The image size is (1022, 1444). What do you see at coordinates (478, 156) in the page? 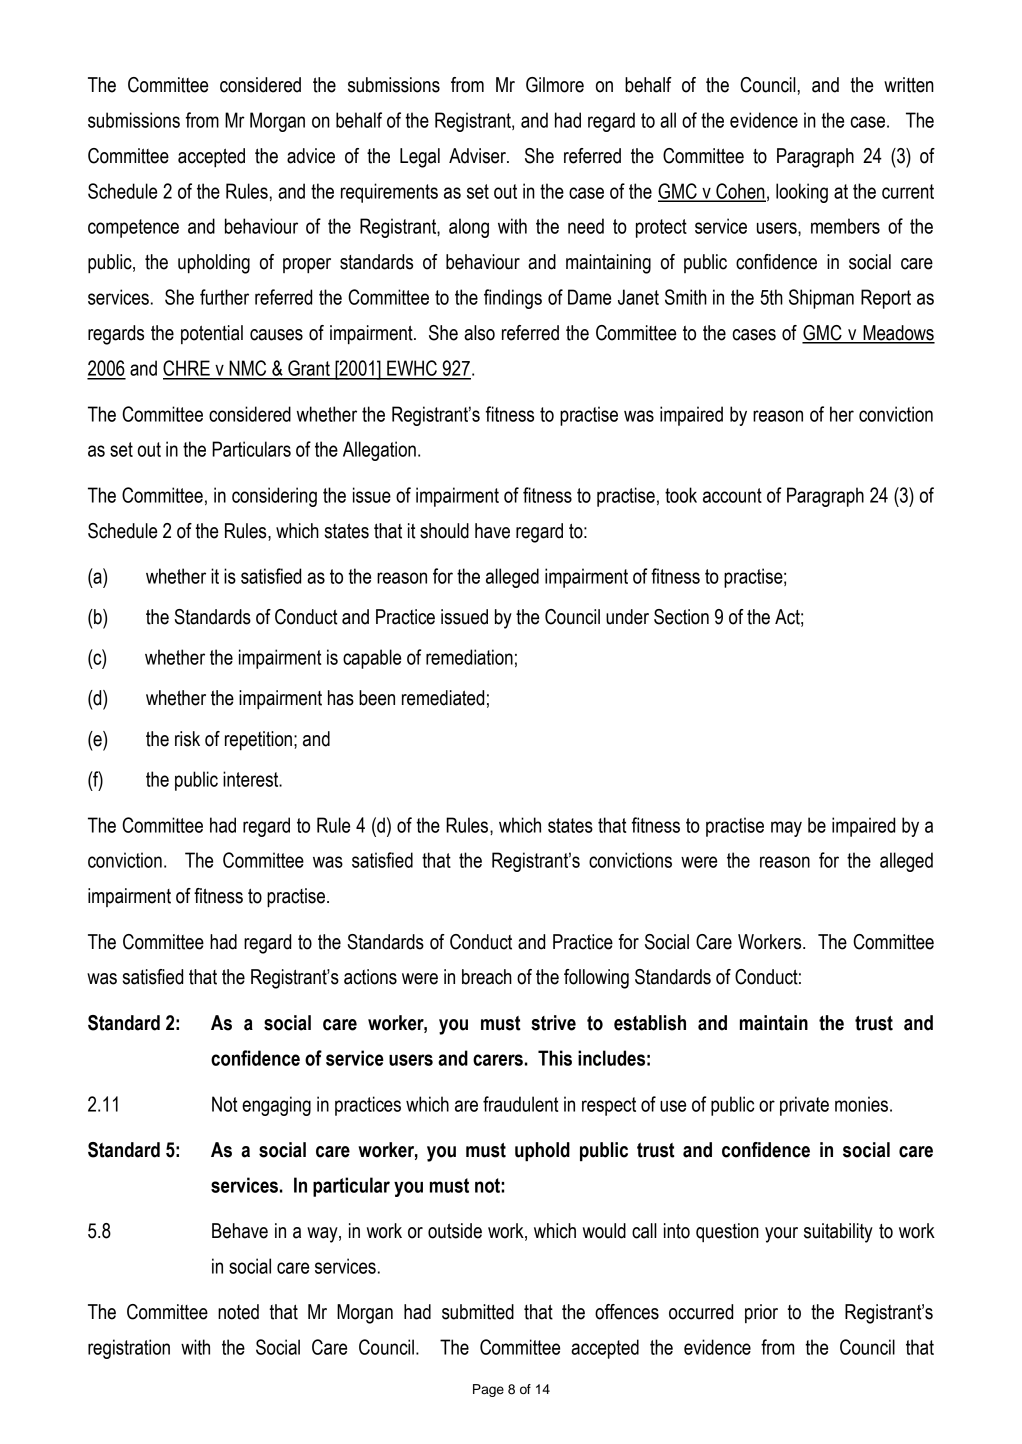
I see `Adviser` at bounding box center [478, 156].
